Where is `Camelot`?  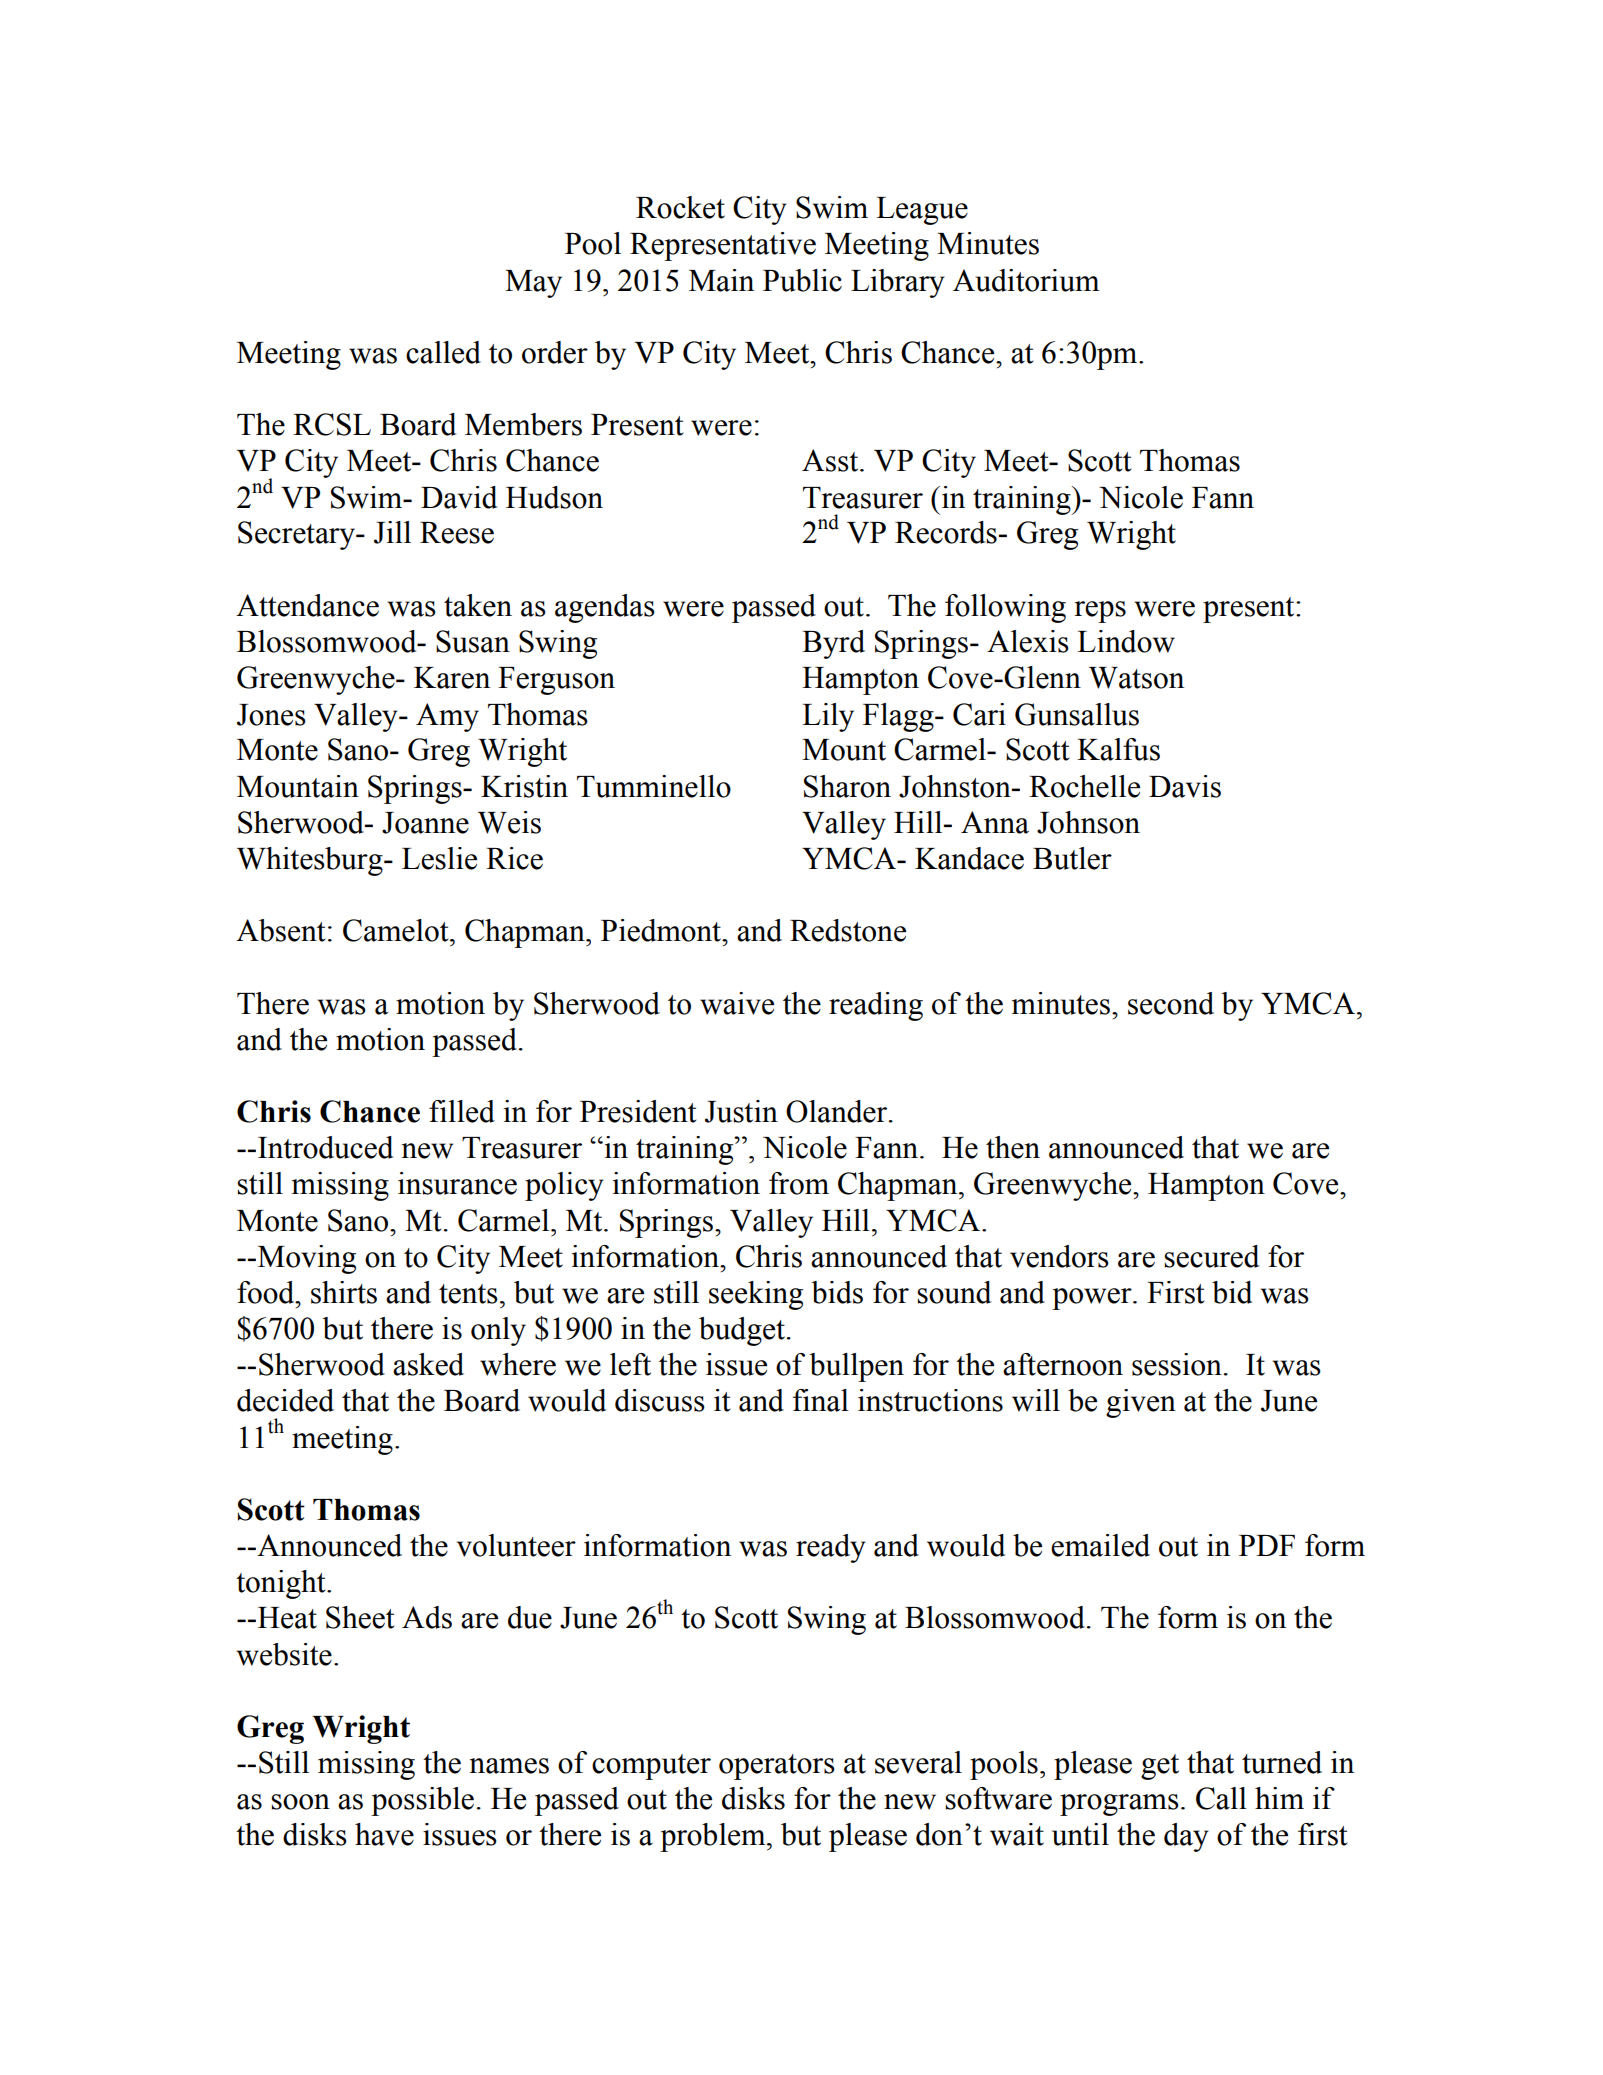 Camelot is located at coordinates (397, 930).
